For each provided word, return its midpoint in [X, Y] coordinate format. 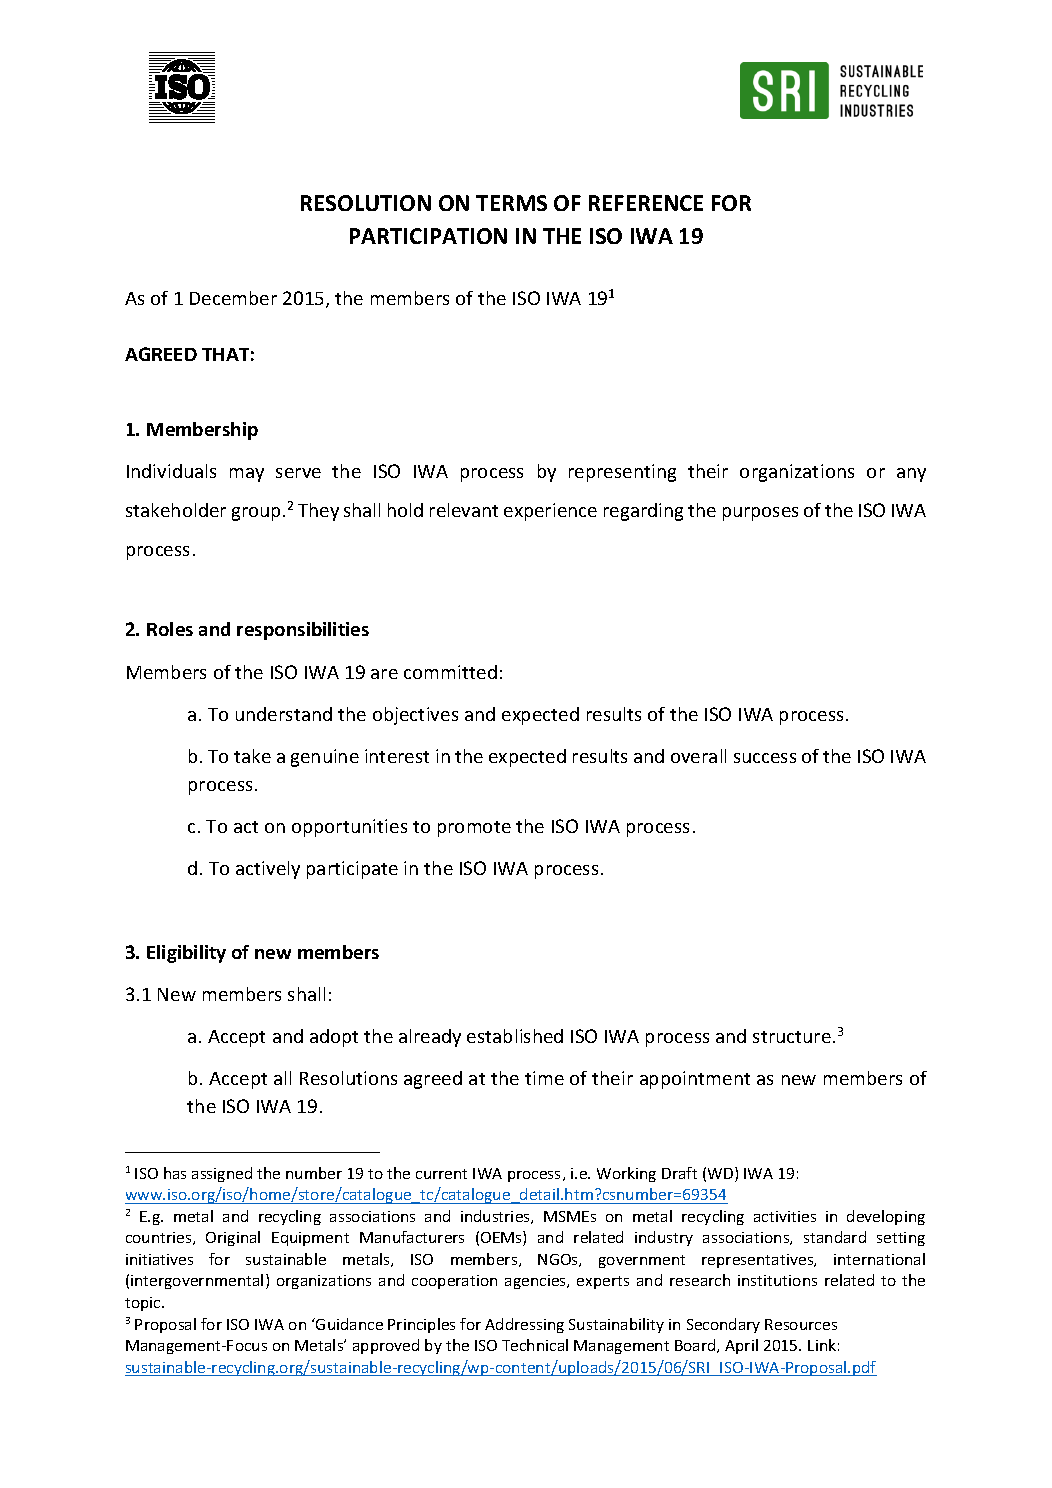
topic [144, 1304]
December [233, 298]
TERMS [511, 203]
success [765, 758]
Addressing [524, 1325]
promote [474, 829]
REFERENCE [646, 203]
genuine [325, 758]
